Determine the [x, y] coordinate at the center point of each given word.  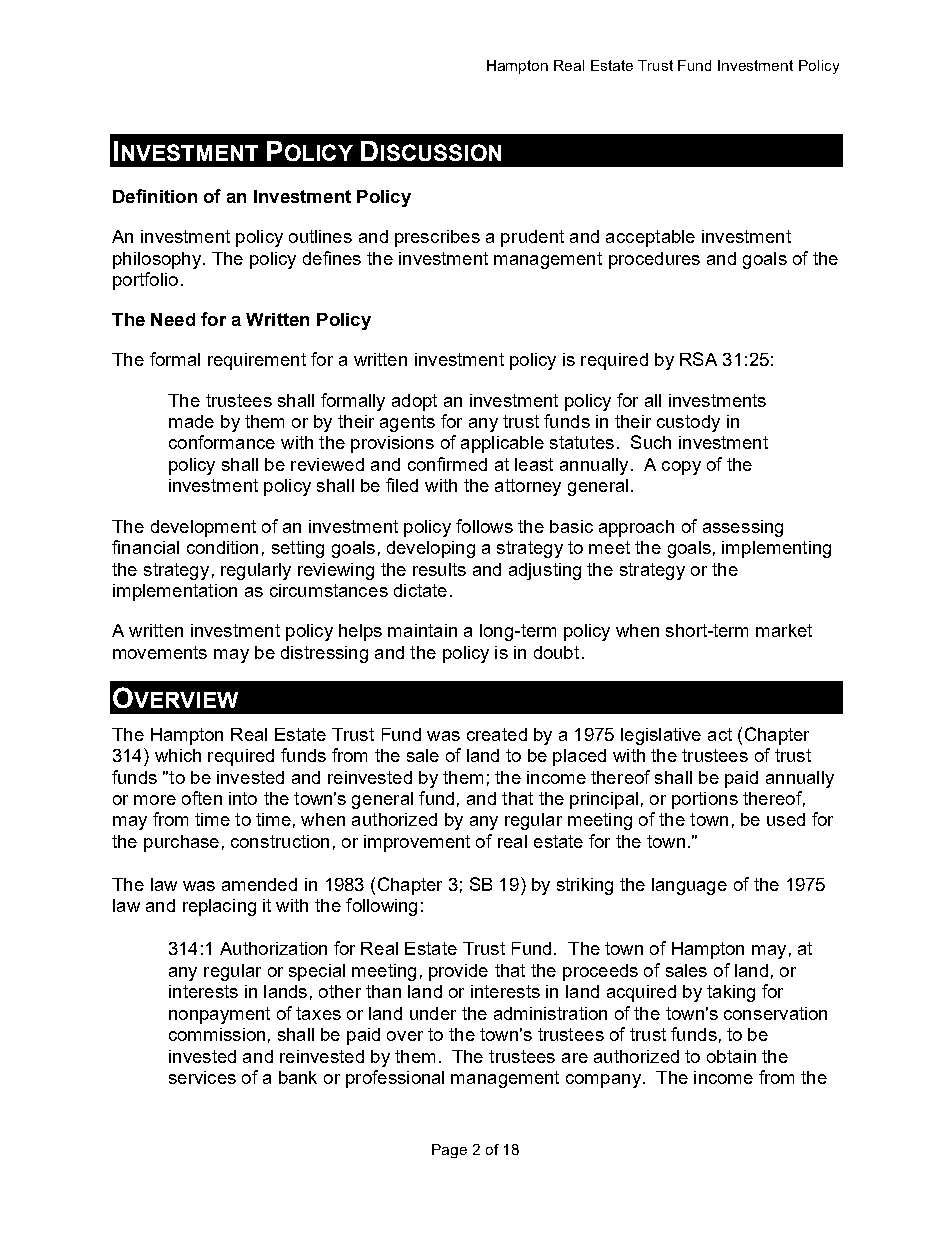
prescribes [437, 238]
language [689, 886]
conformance [222, 442]
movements [160, 652]
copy [681, 468]
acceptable [650, 238]
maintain [422, 630]
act [720, 734]
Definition [155, 196]
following [381, 907]
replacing [219, 907]
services [202, 1077]
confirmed [447, 464]
